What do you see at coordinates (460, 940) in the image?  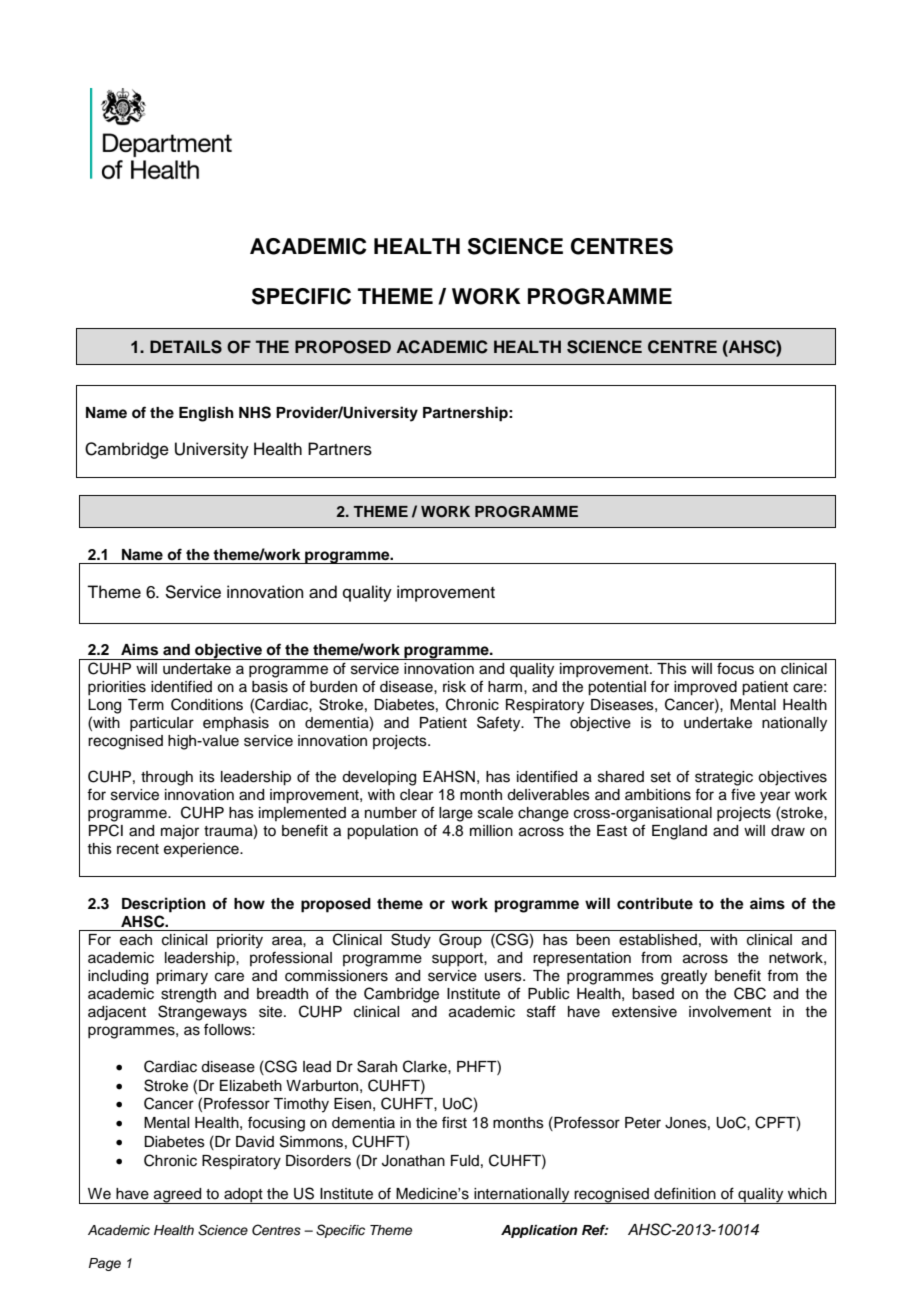 I see `Group` at bounding box center [460, 940].
